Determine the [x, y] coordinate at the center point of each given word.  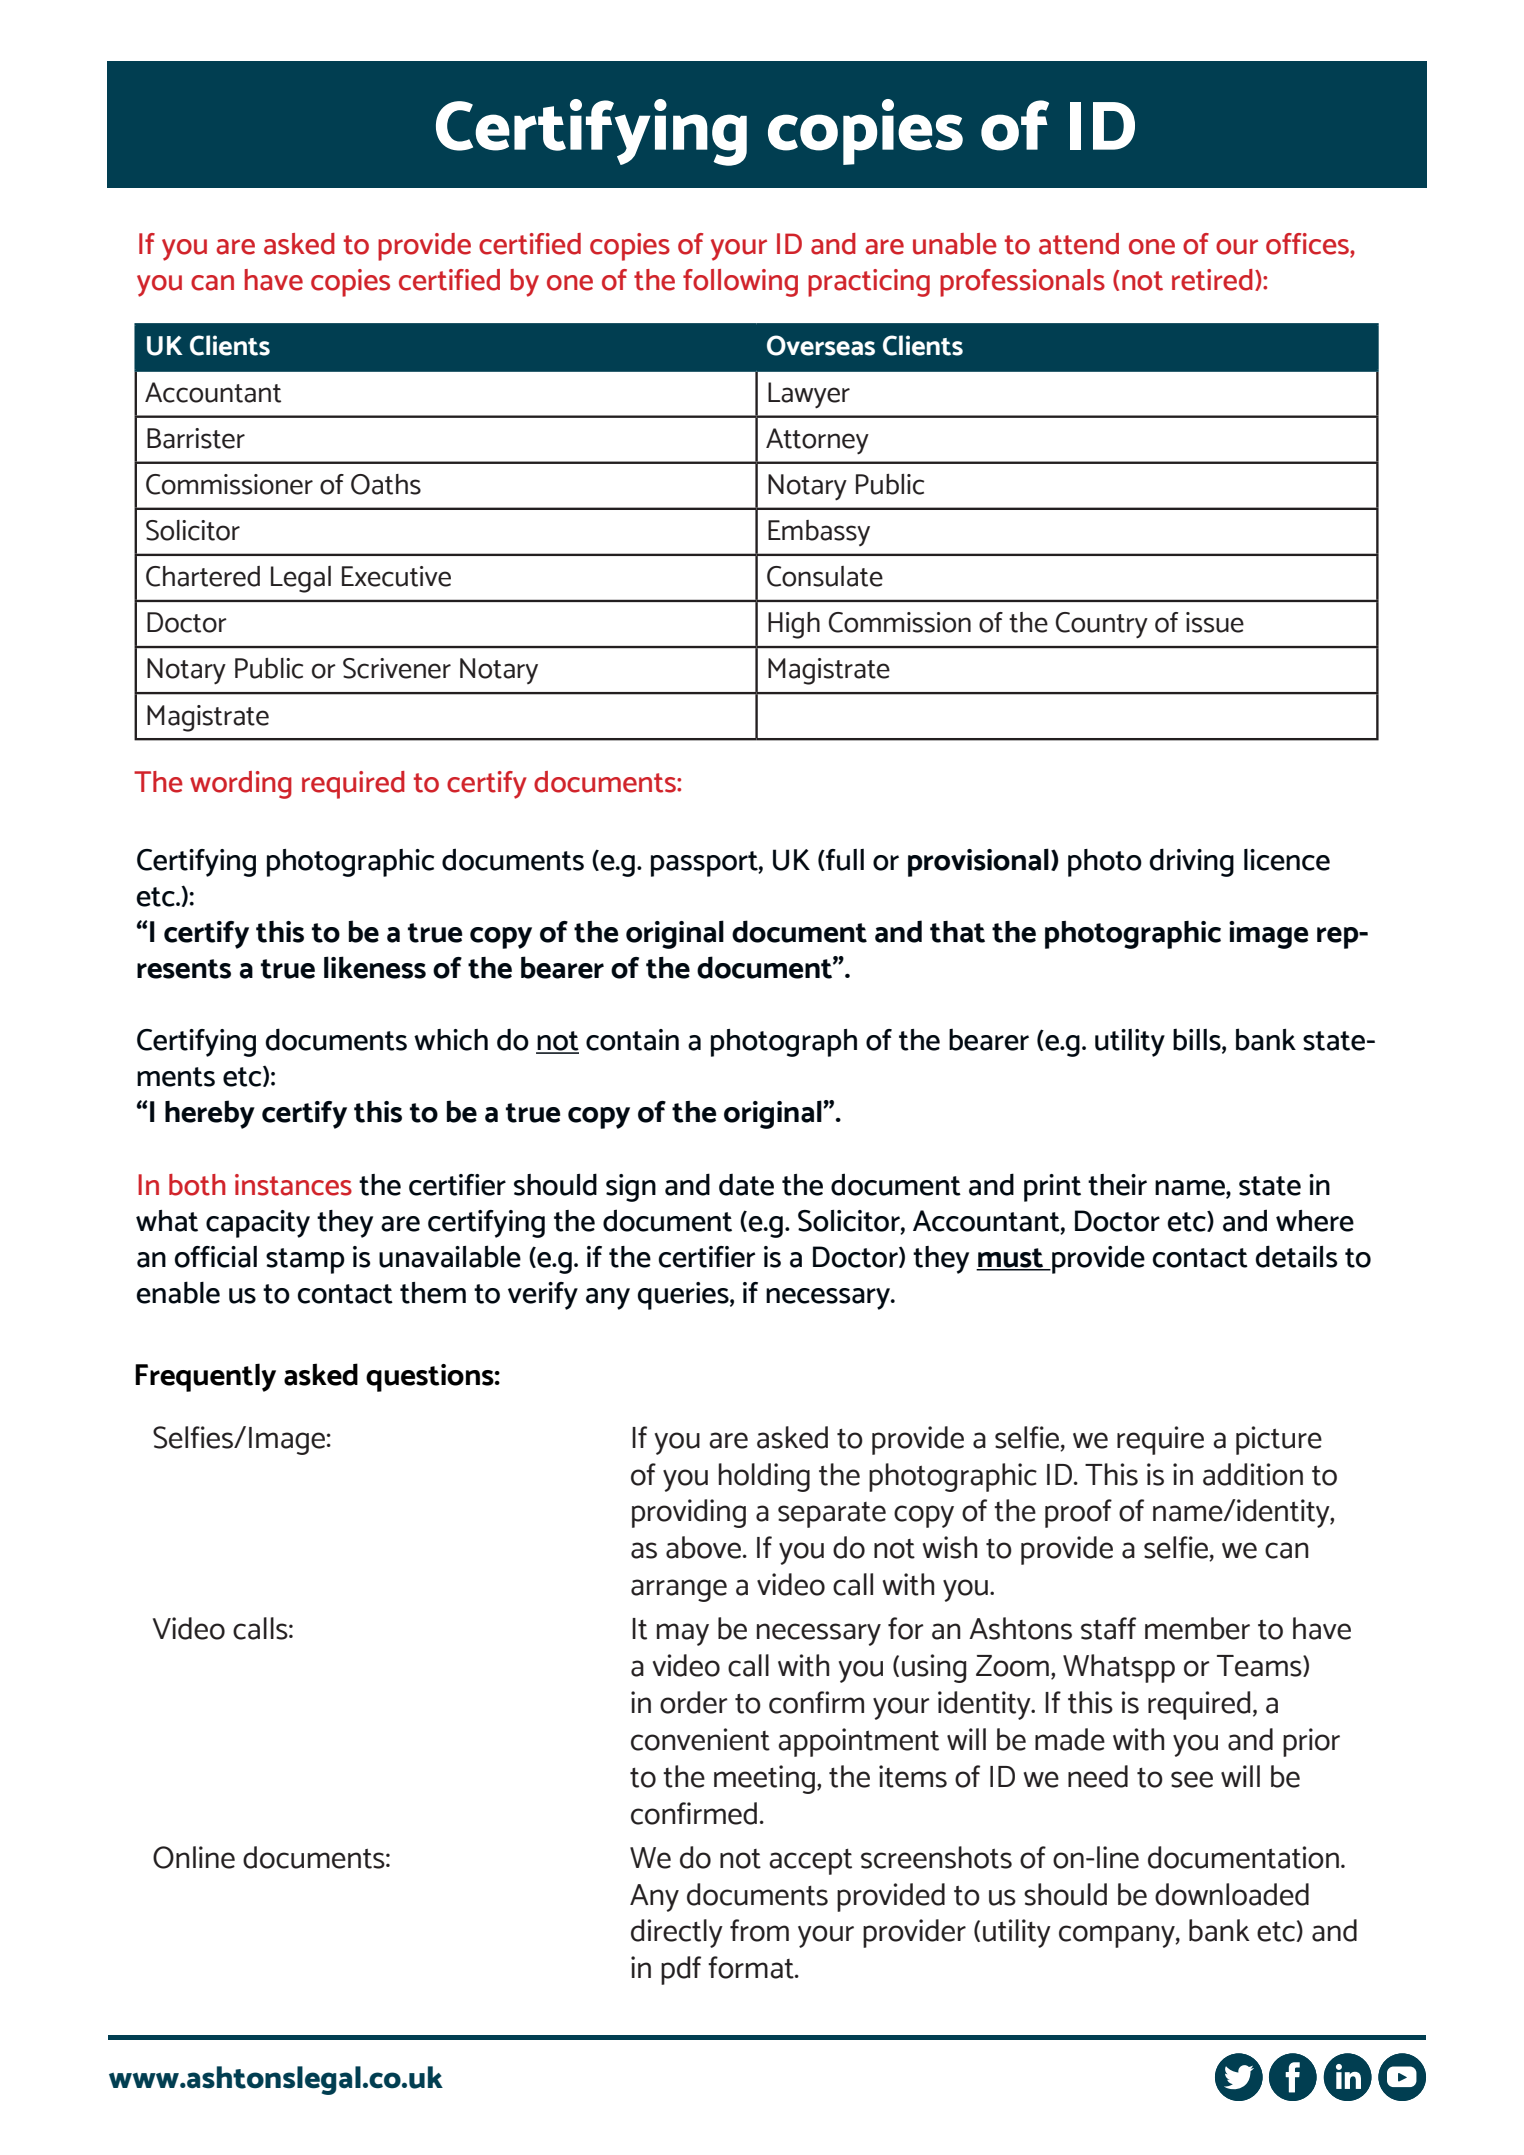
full [844, 860]
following [740, 283]
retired [1212, 280]
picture [1279, 1440]
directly [677, 1933]
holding [764, 1477]
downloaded [1232, 1894]
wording [241, 785]
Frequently [205, 1377]
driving [1191, 862]
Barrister [196, 438]
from [759, 1930]
